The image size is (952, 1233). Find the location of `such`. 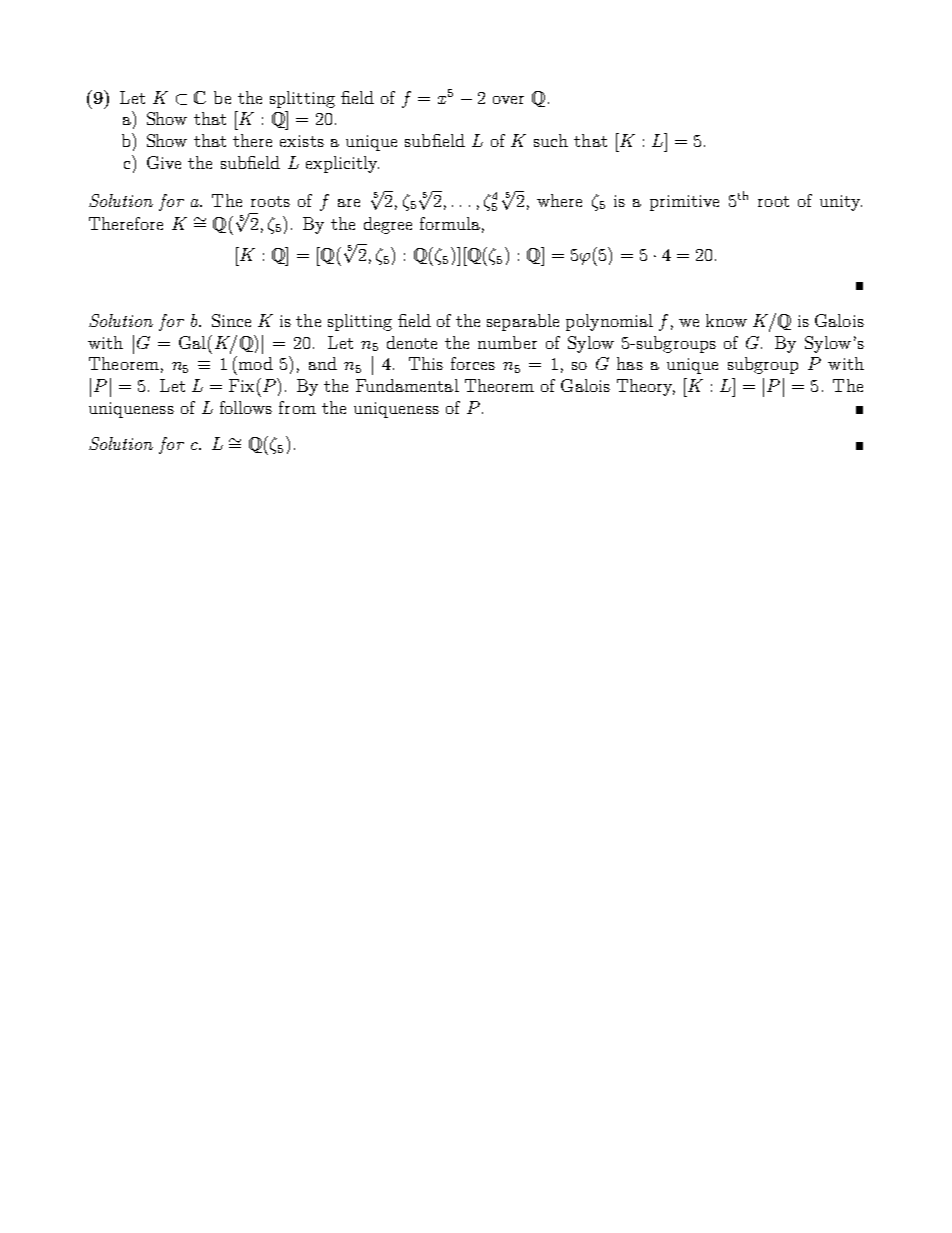

such is located at coordinates (551, 140).
